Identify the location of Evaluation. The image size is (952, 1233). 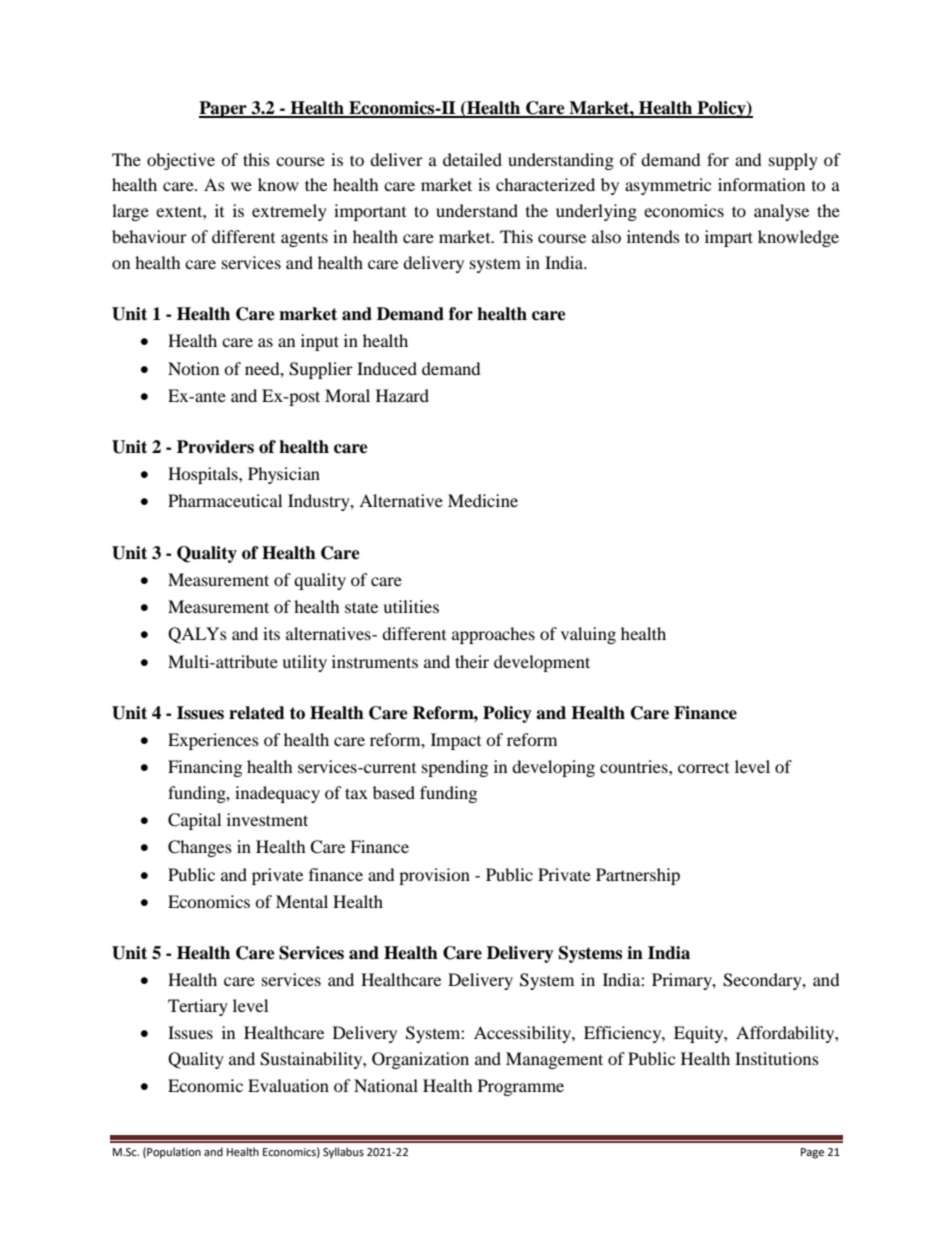
(288, 1085).
